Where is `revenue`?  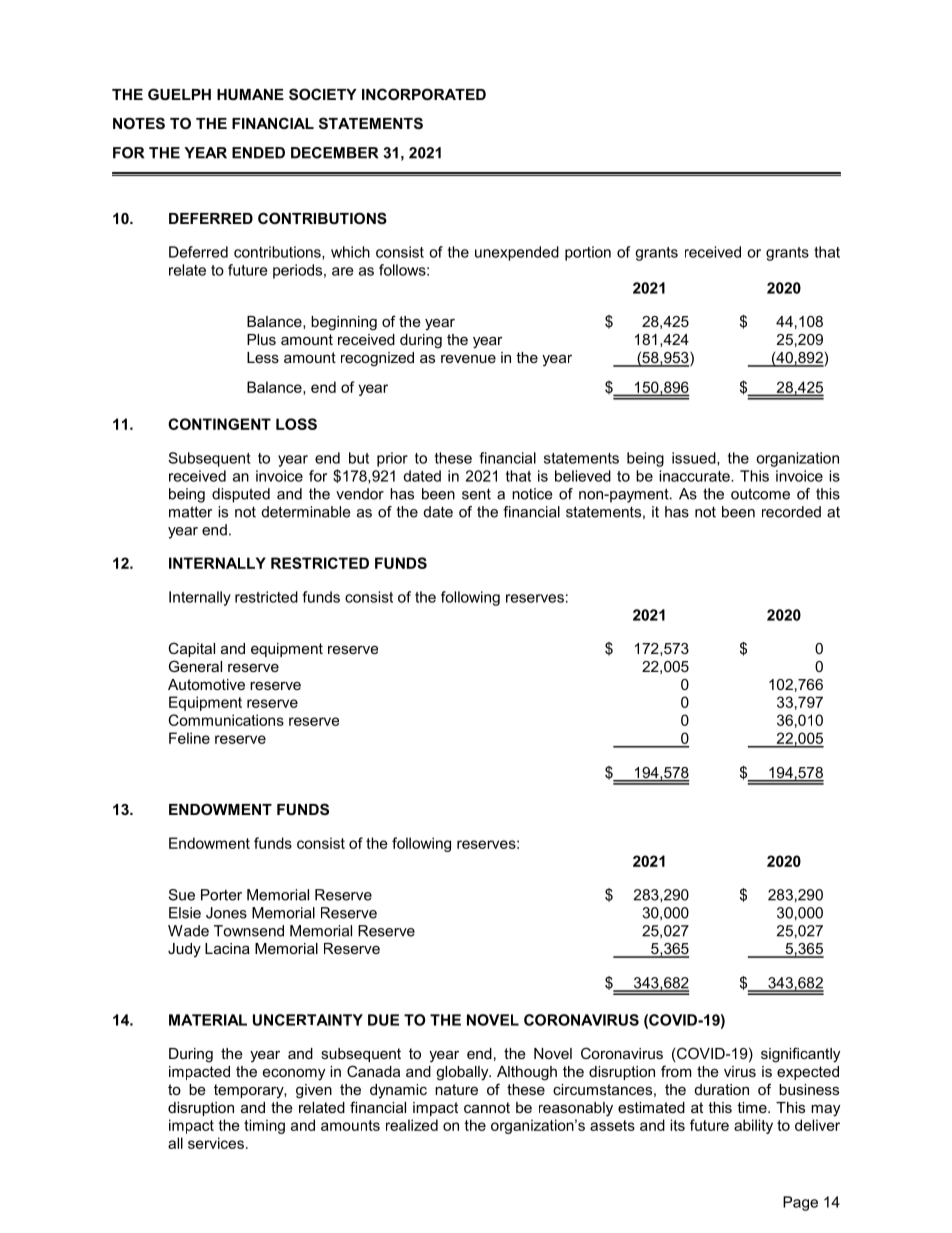
revenue is located at coordinates (468, 358).
